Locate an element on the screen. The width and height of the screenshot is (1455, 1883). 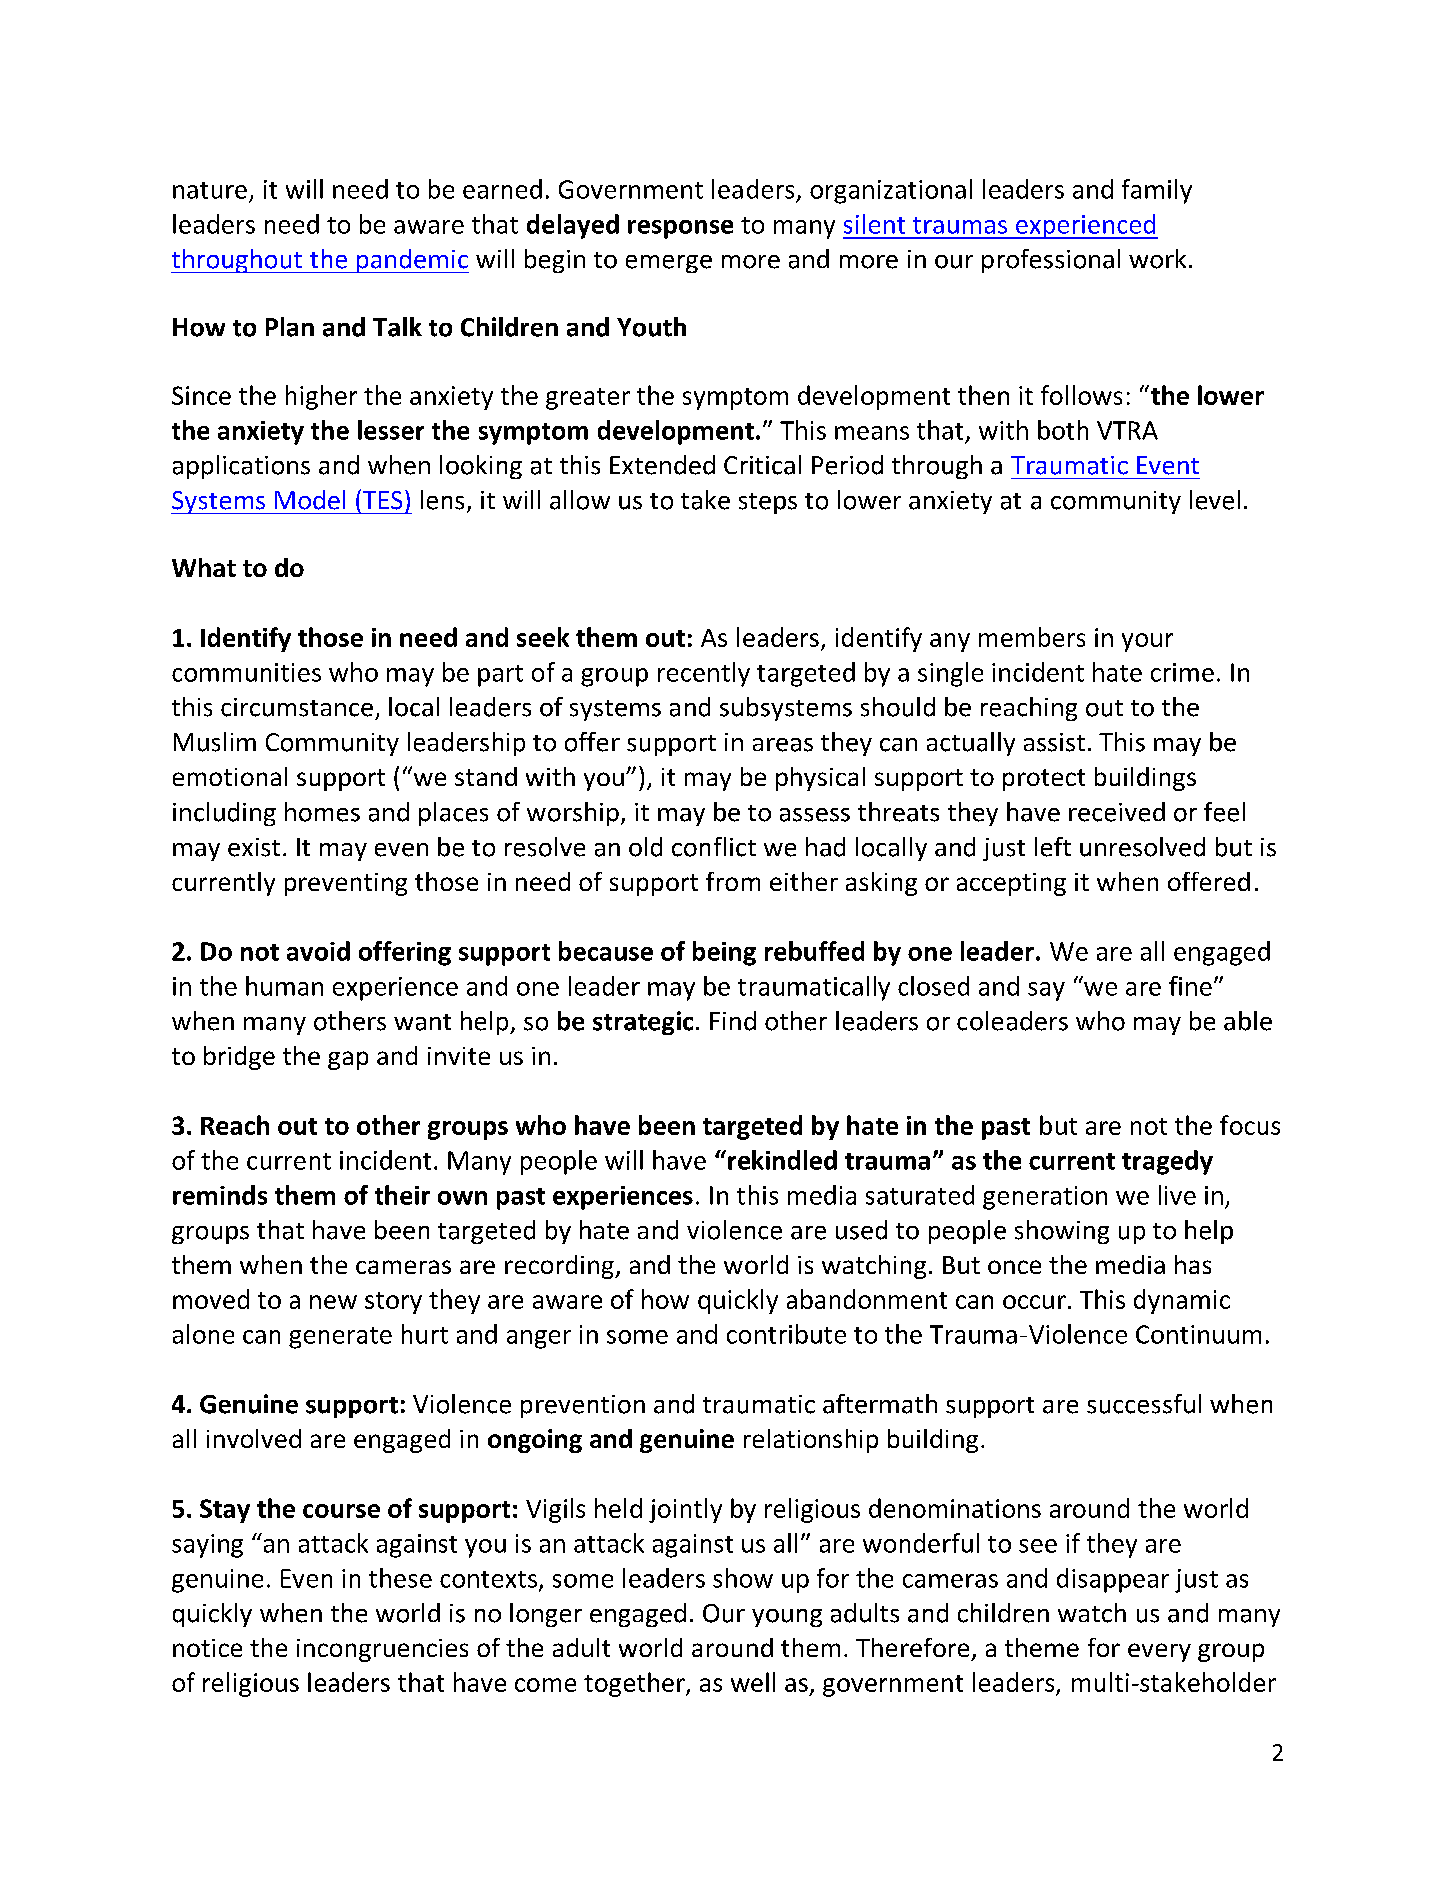
response is located at coordinates (680, 229).
